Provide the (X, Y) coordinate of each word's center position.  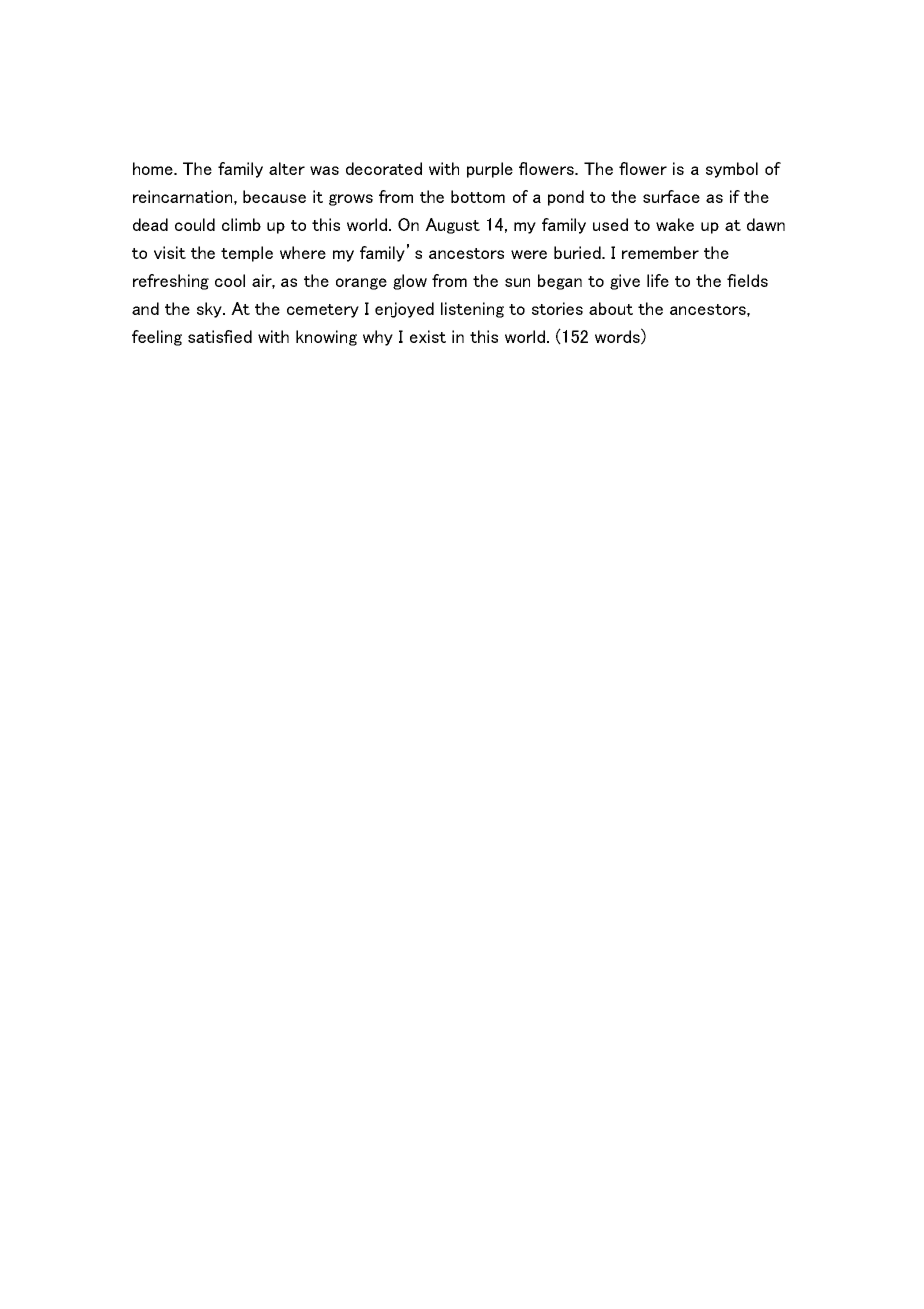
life (658, 280)
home (154, 168)
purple (490, 170)
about (611, 308)
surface (671, 196)
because (274, 196)
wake (675, 224)
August (452, 226)
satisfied (220, 336)
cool (230, 280)
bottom (478, 196)
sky (210, 310)
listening (472, 310)
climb (241, 224)
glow (410, 282)
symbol (732, 170)
